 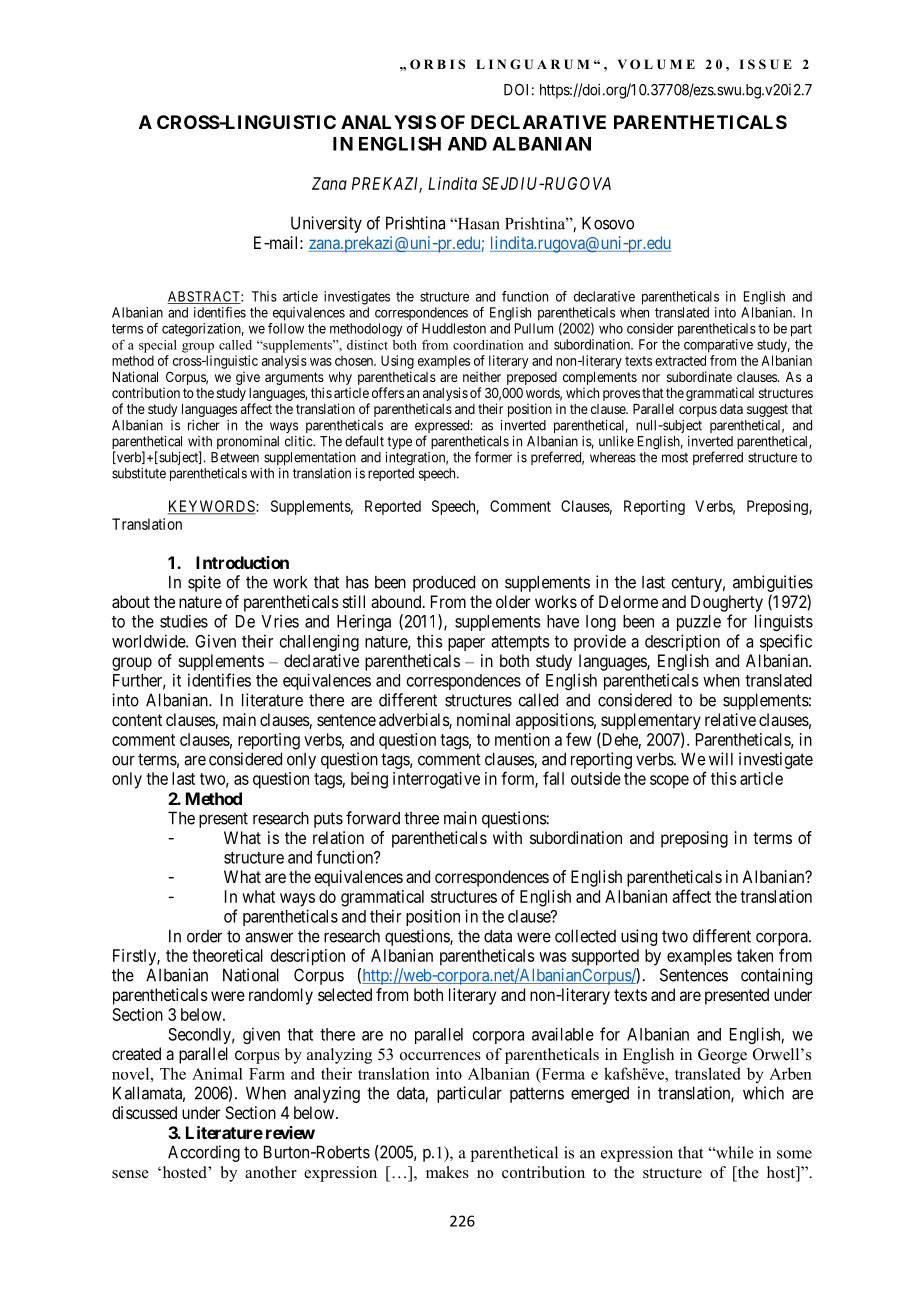 What do you see at coordinates (466, 644) in the image?
I see `paper` at bounding box center [466, 644].
